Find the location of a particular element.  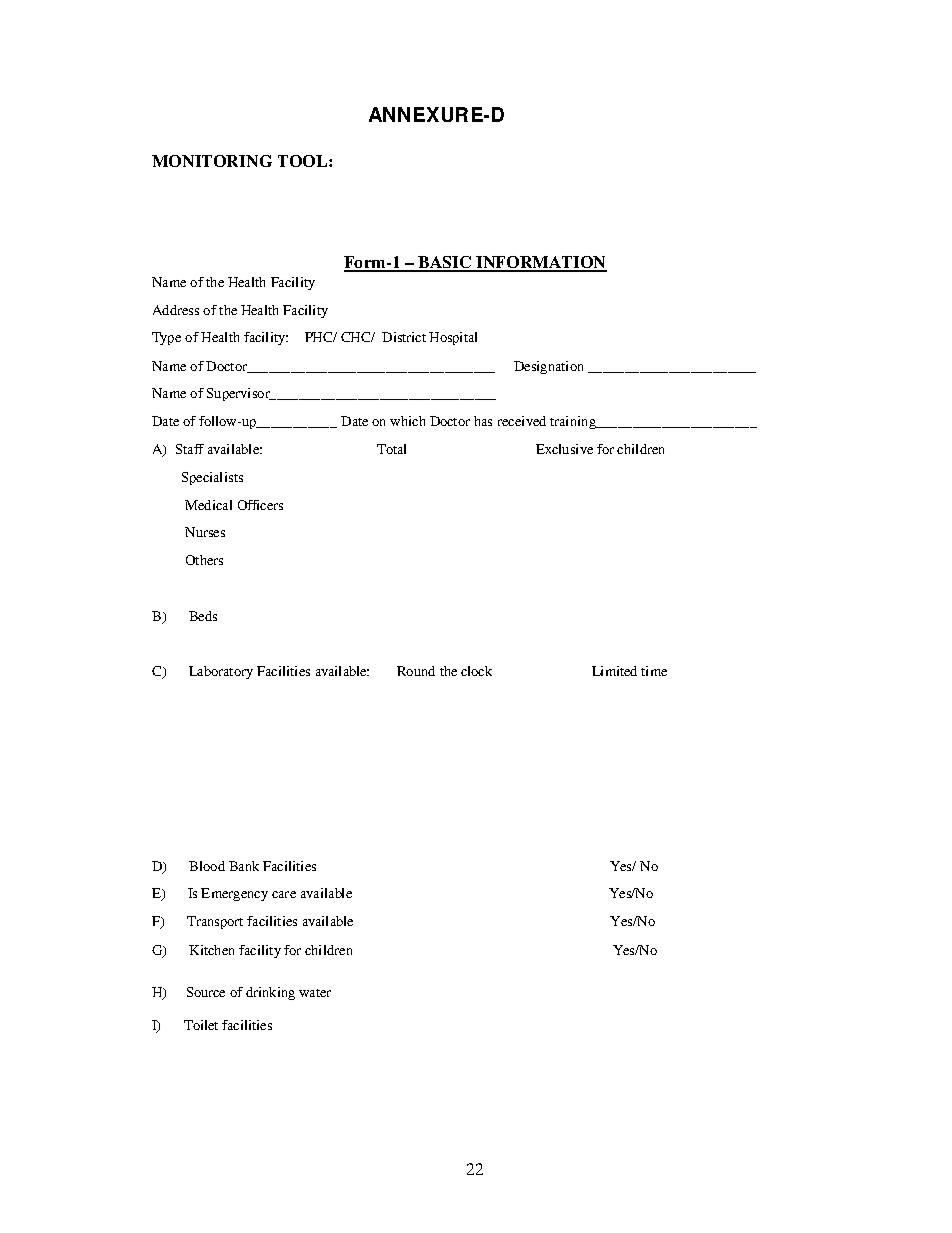

Exclusive is located at coordinates (564, 449).
